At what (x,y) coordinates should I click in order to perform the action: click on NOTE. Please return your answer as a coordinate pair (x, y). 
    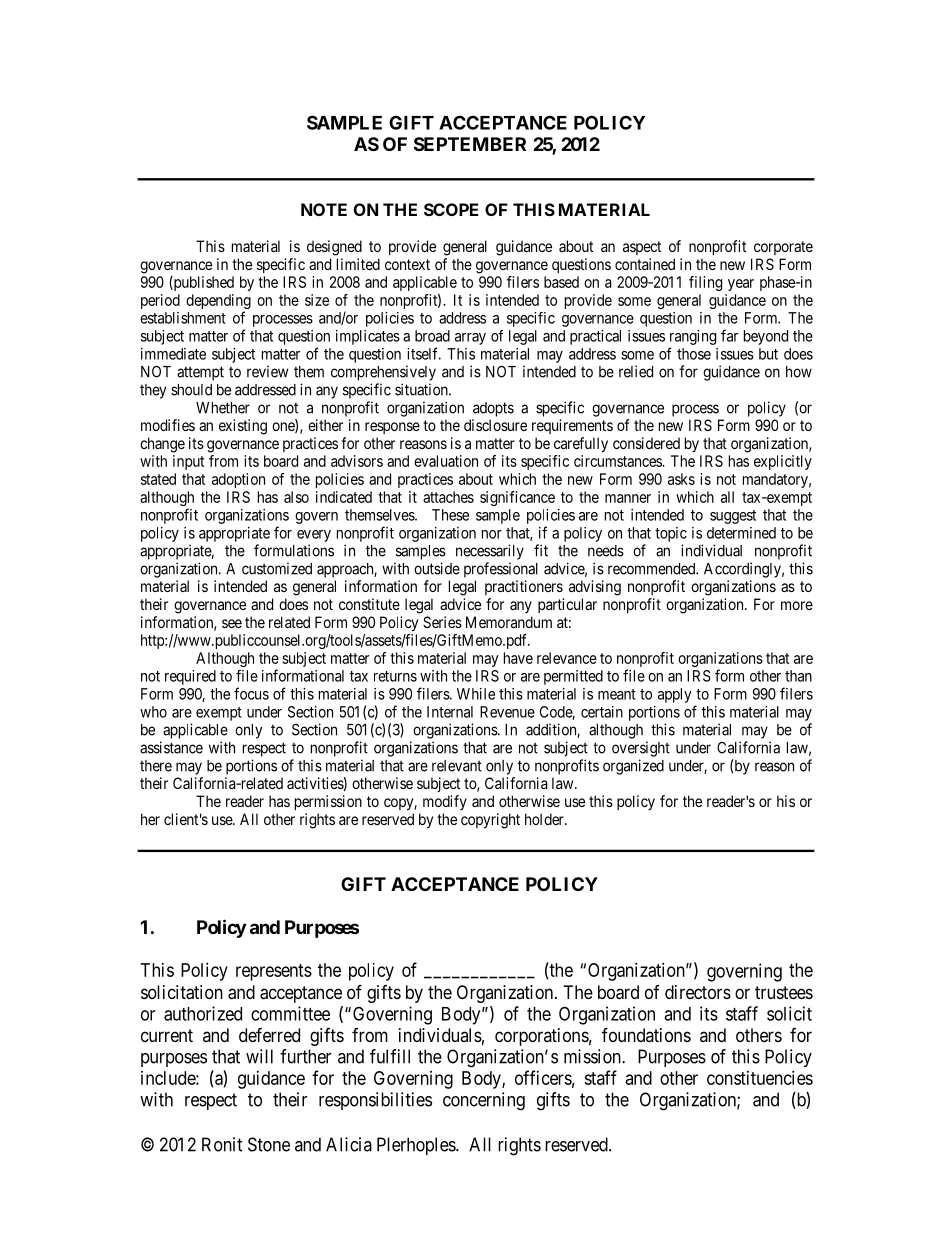
    Looking at the image, I should click on (324, 209).
